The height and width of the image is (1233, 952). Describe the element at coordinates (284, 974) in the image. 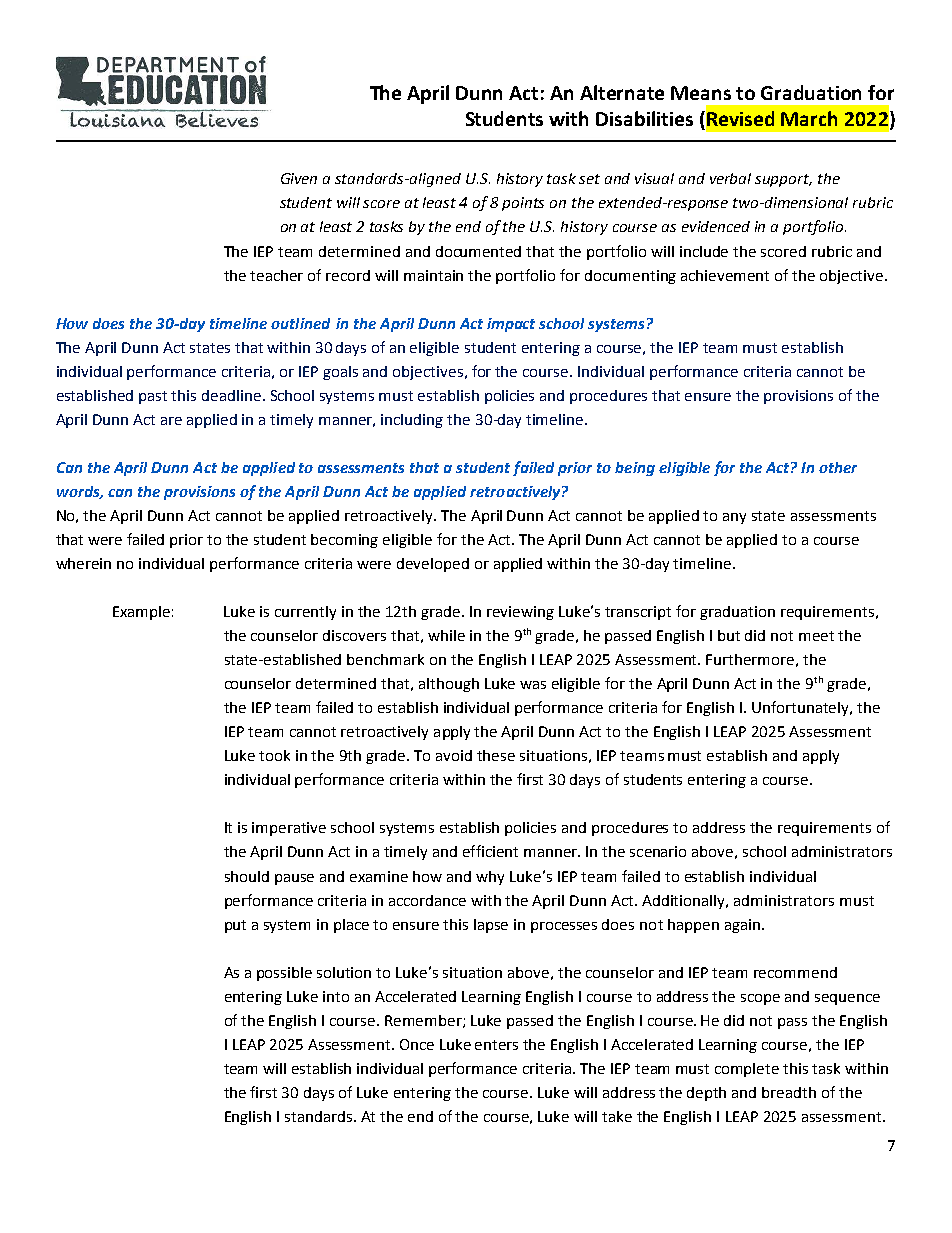

I see `possible` at that location.
